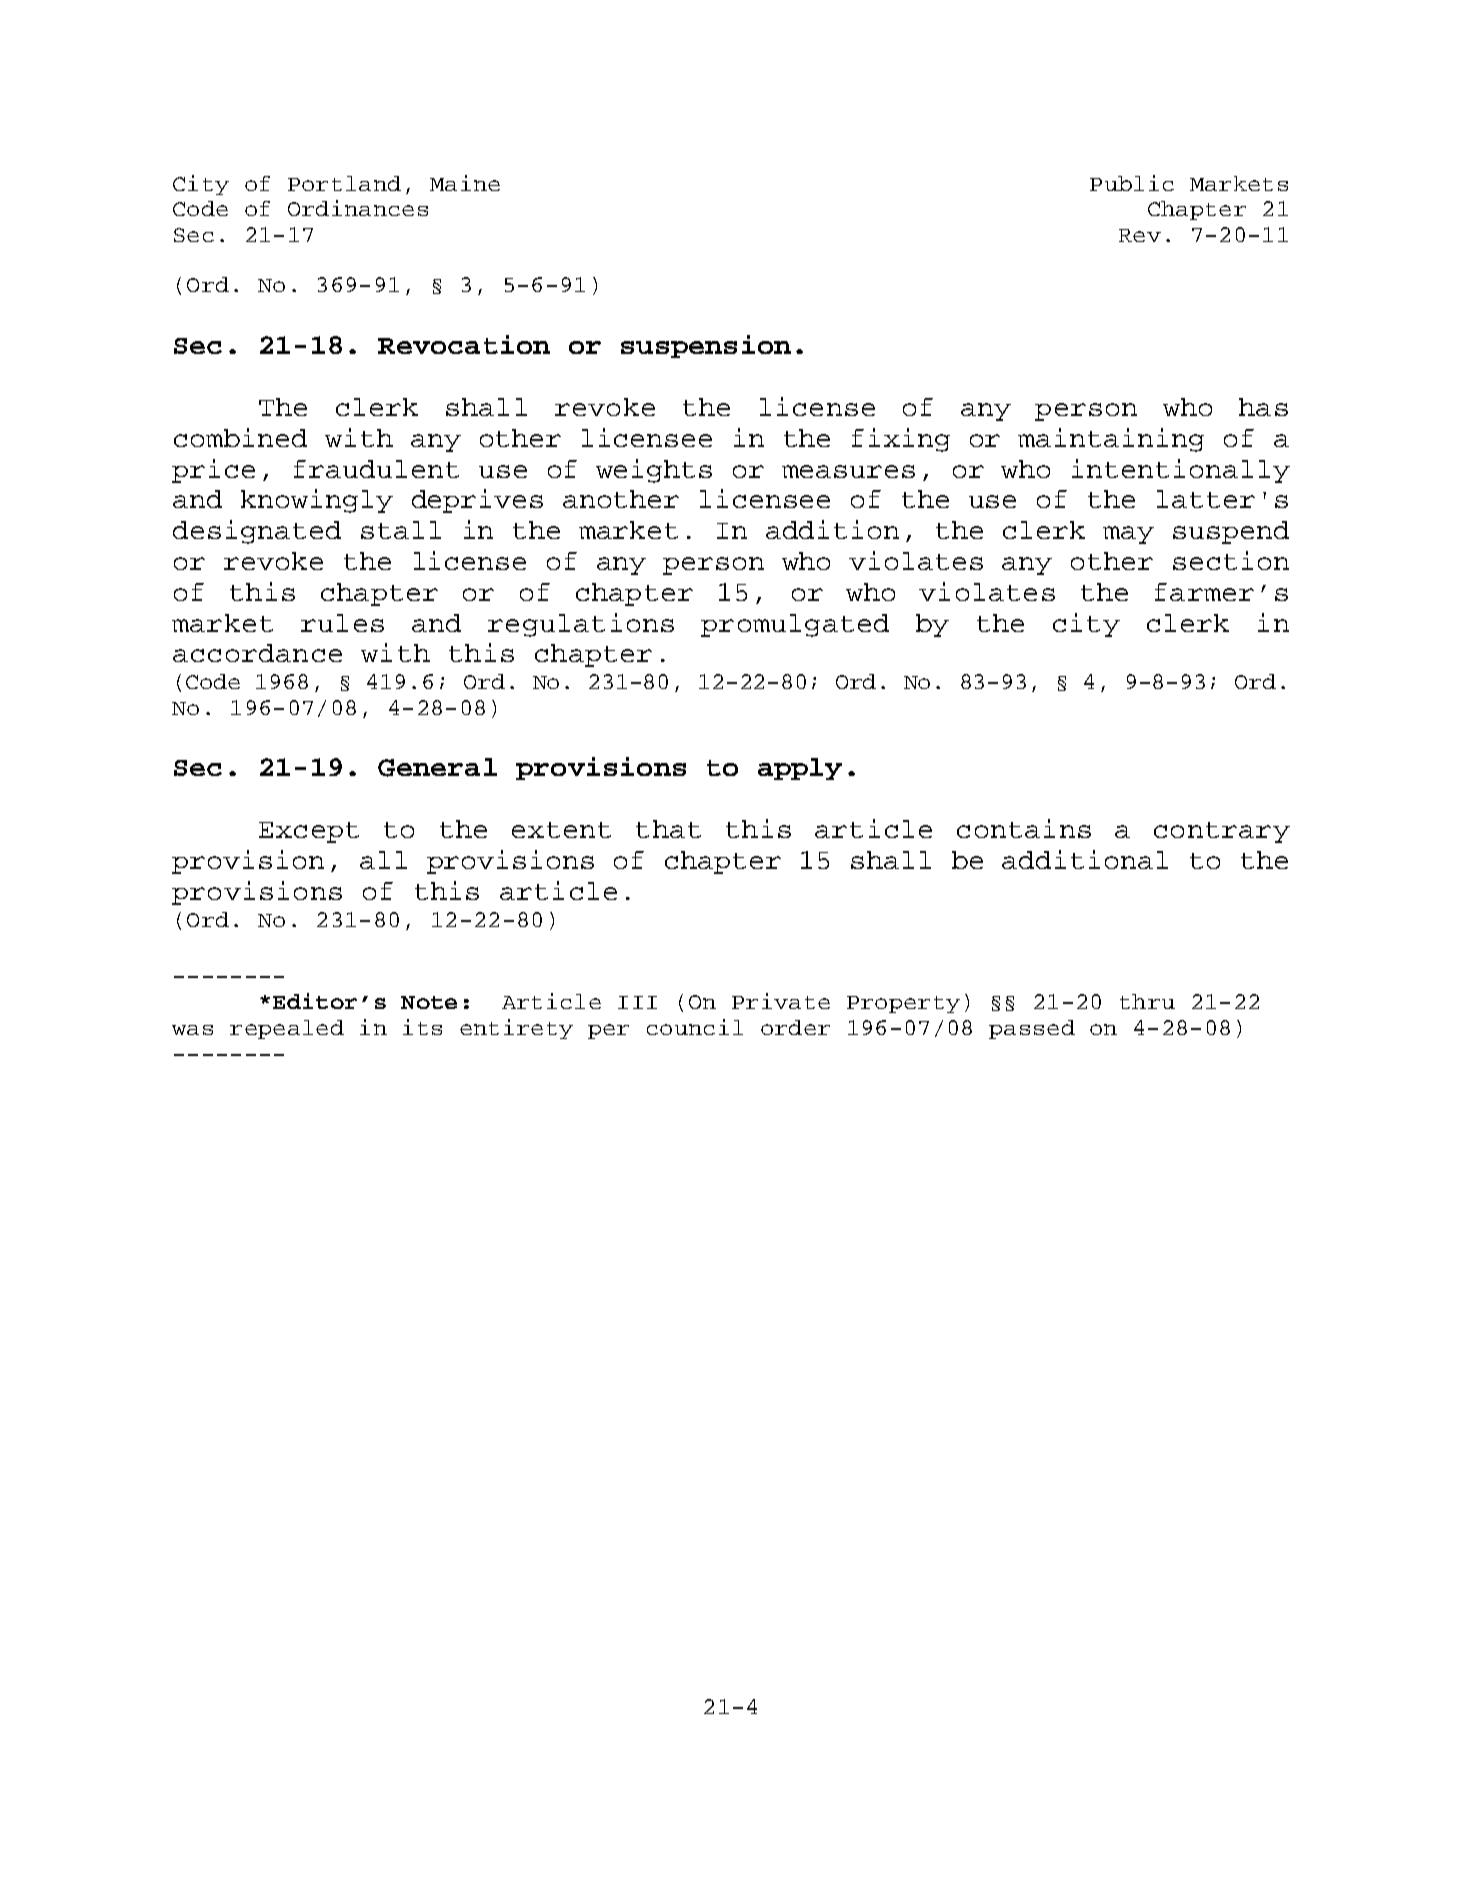 This screenshot has height=1892, width=1462. Describe the element at coordinates (668, 829) in the screenshot. I see `that` at that location.
